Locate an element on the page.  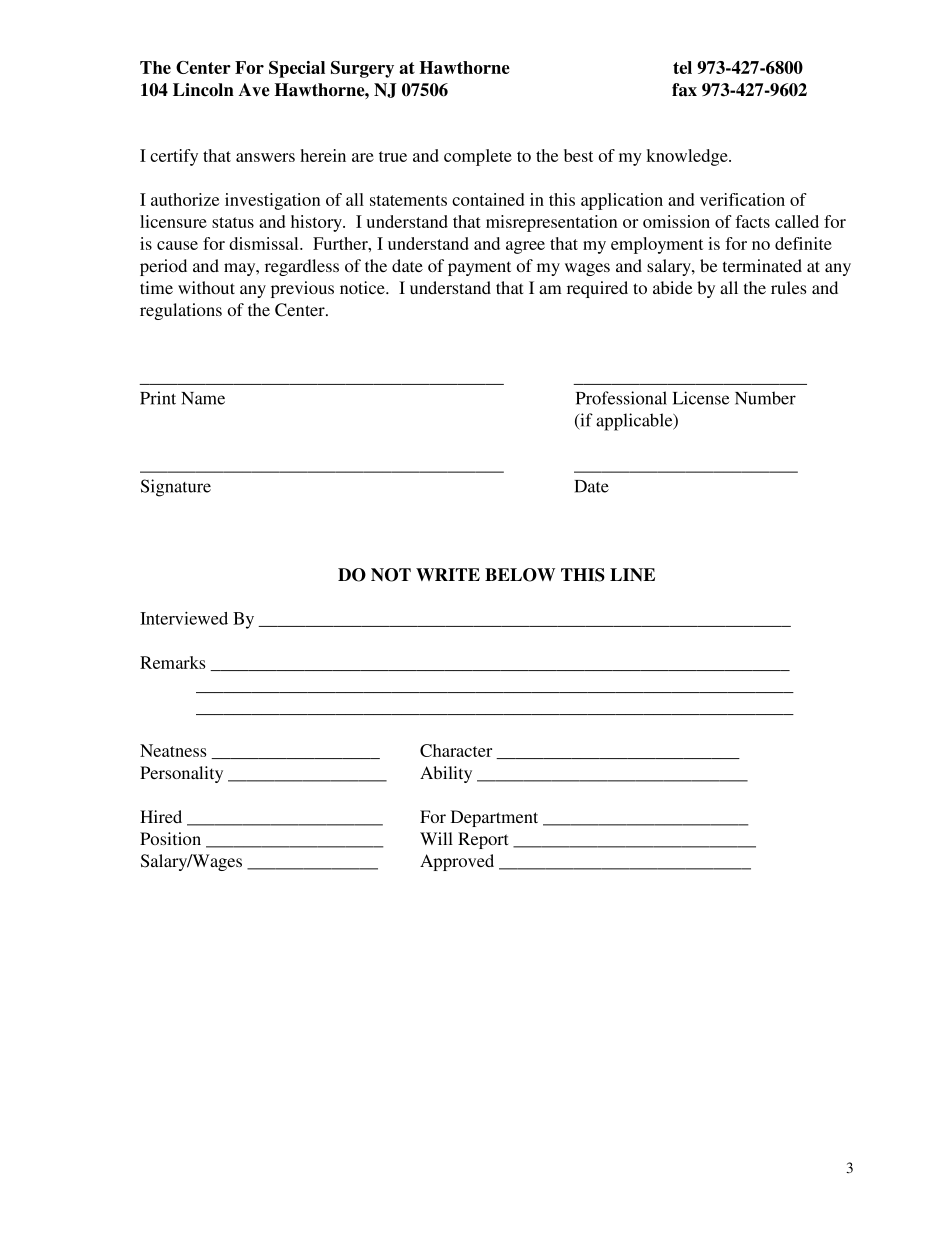
fax is located at coordinates (684, 90).
